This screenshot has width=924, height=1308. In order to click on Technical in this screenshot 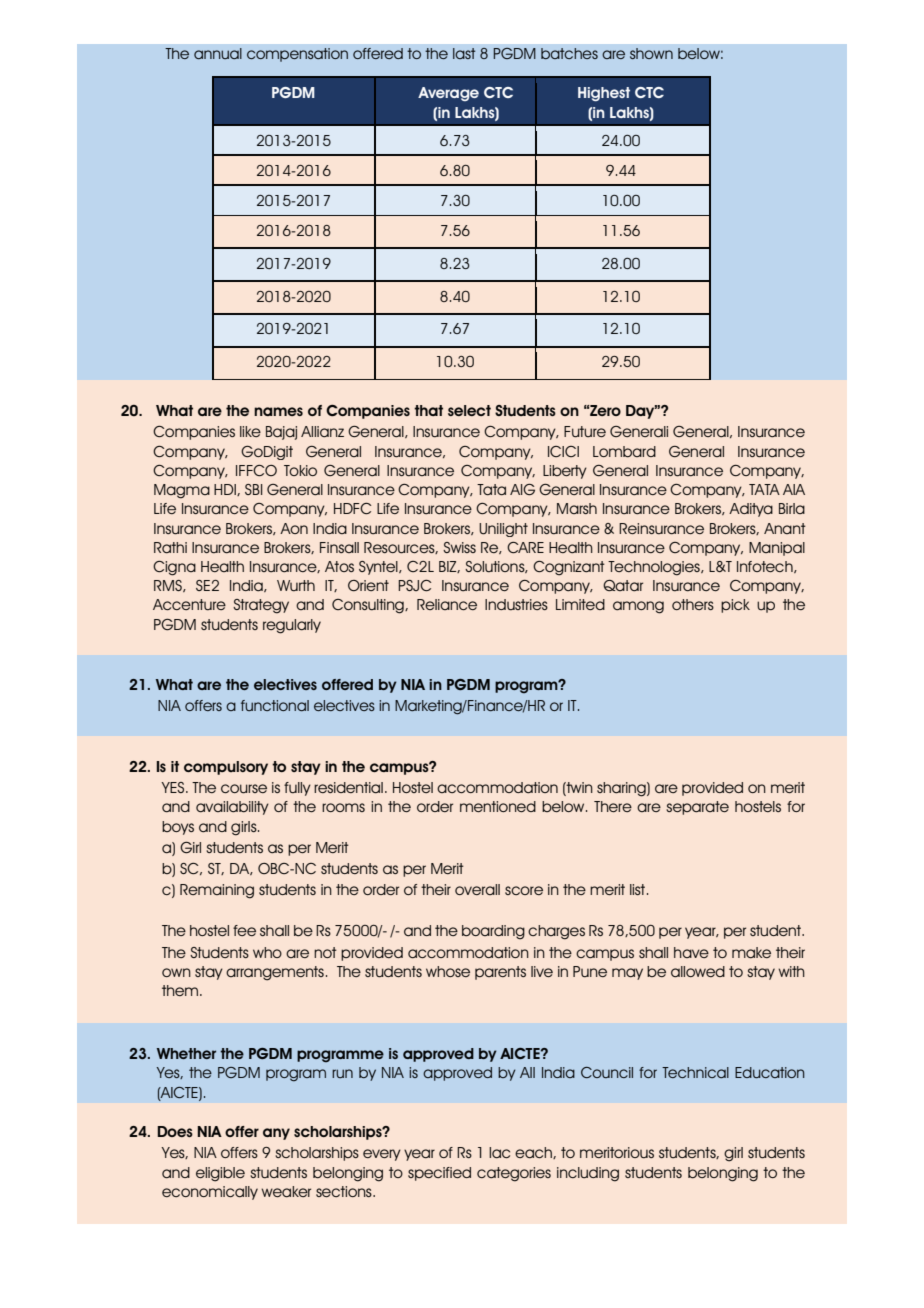, I will do `click(695, 1072)`.
